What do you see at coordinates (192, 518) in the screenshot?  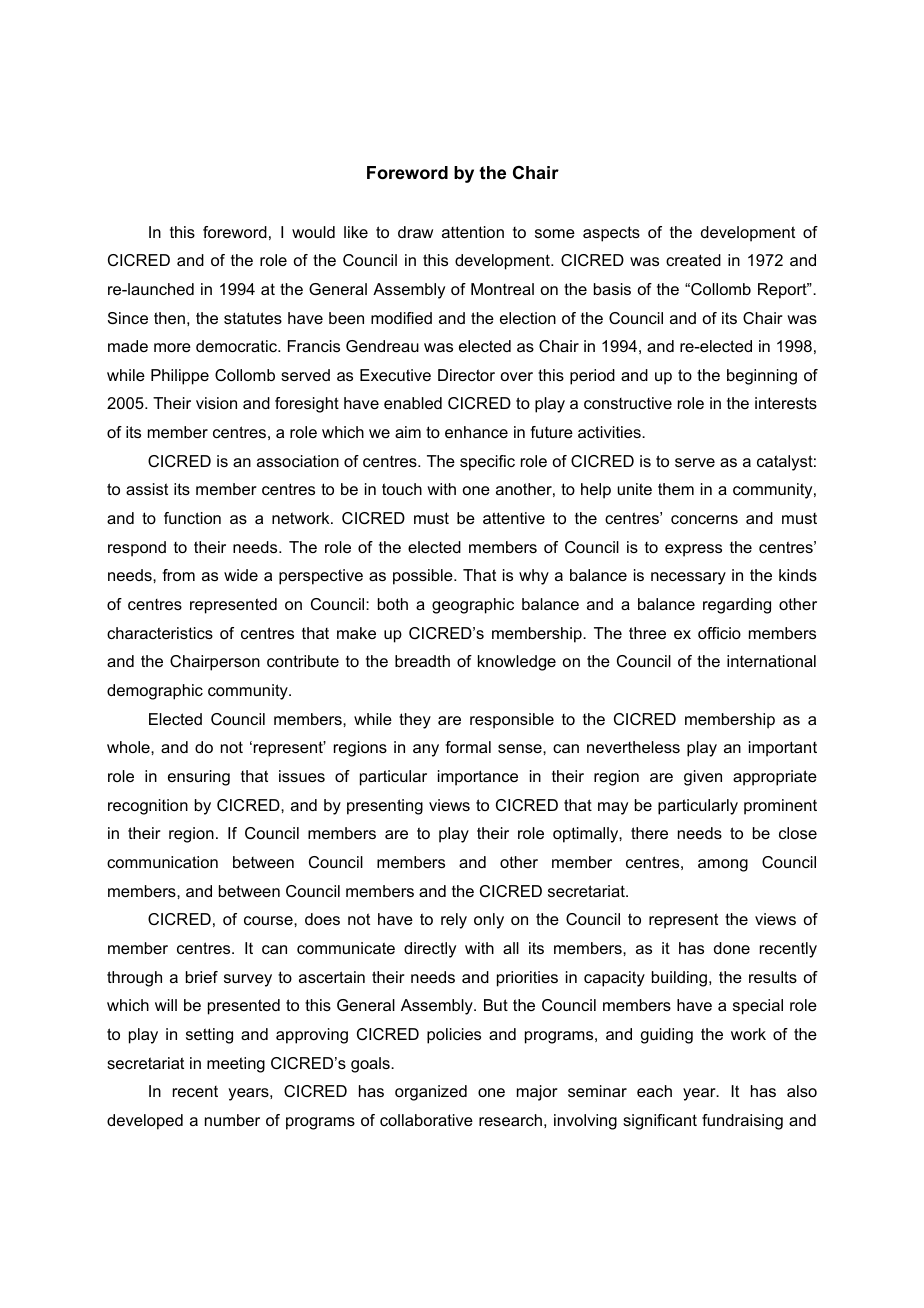 I see `function` at bounding box center [192, 518].
